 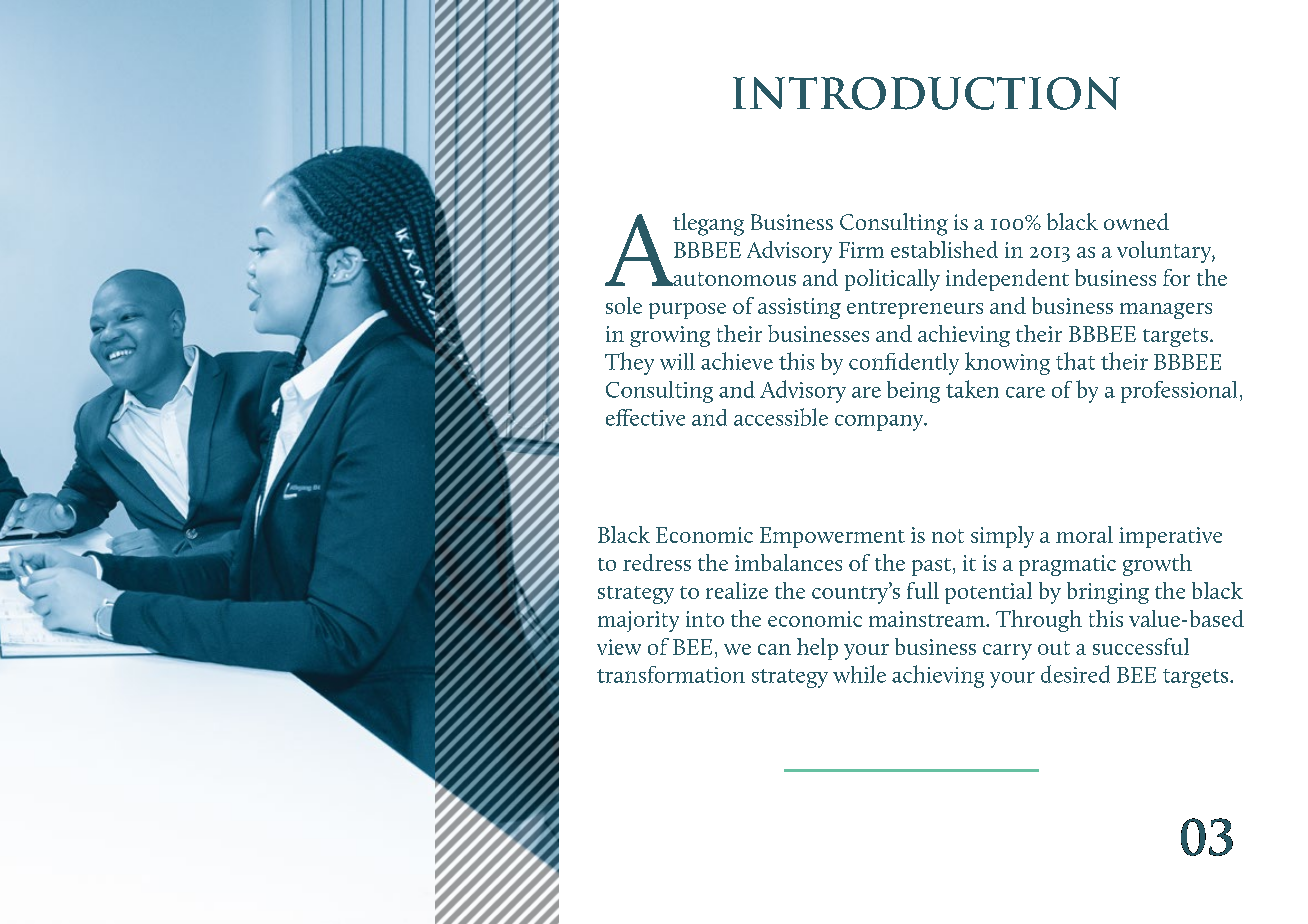 I want to click on Firm, so click(x=861, y=250).
